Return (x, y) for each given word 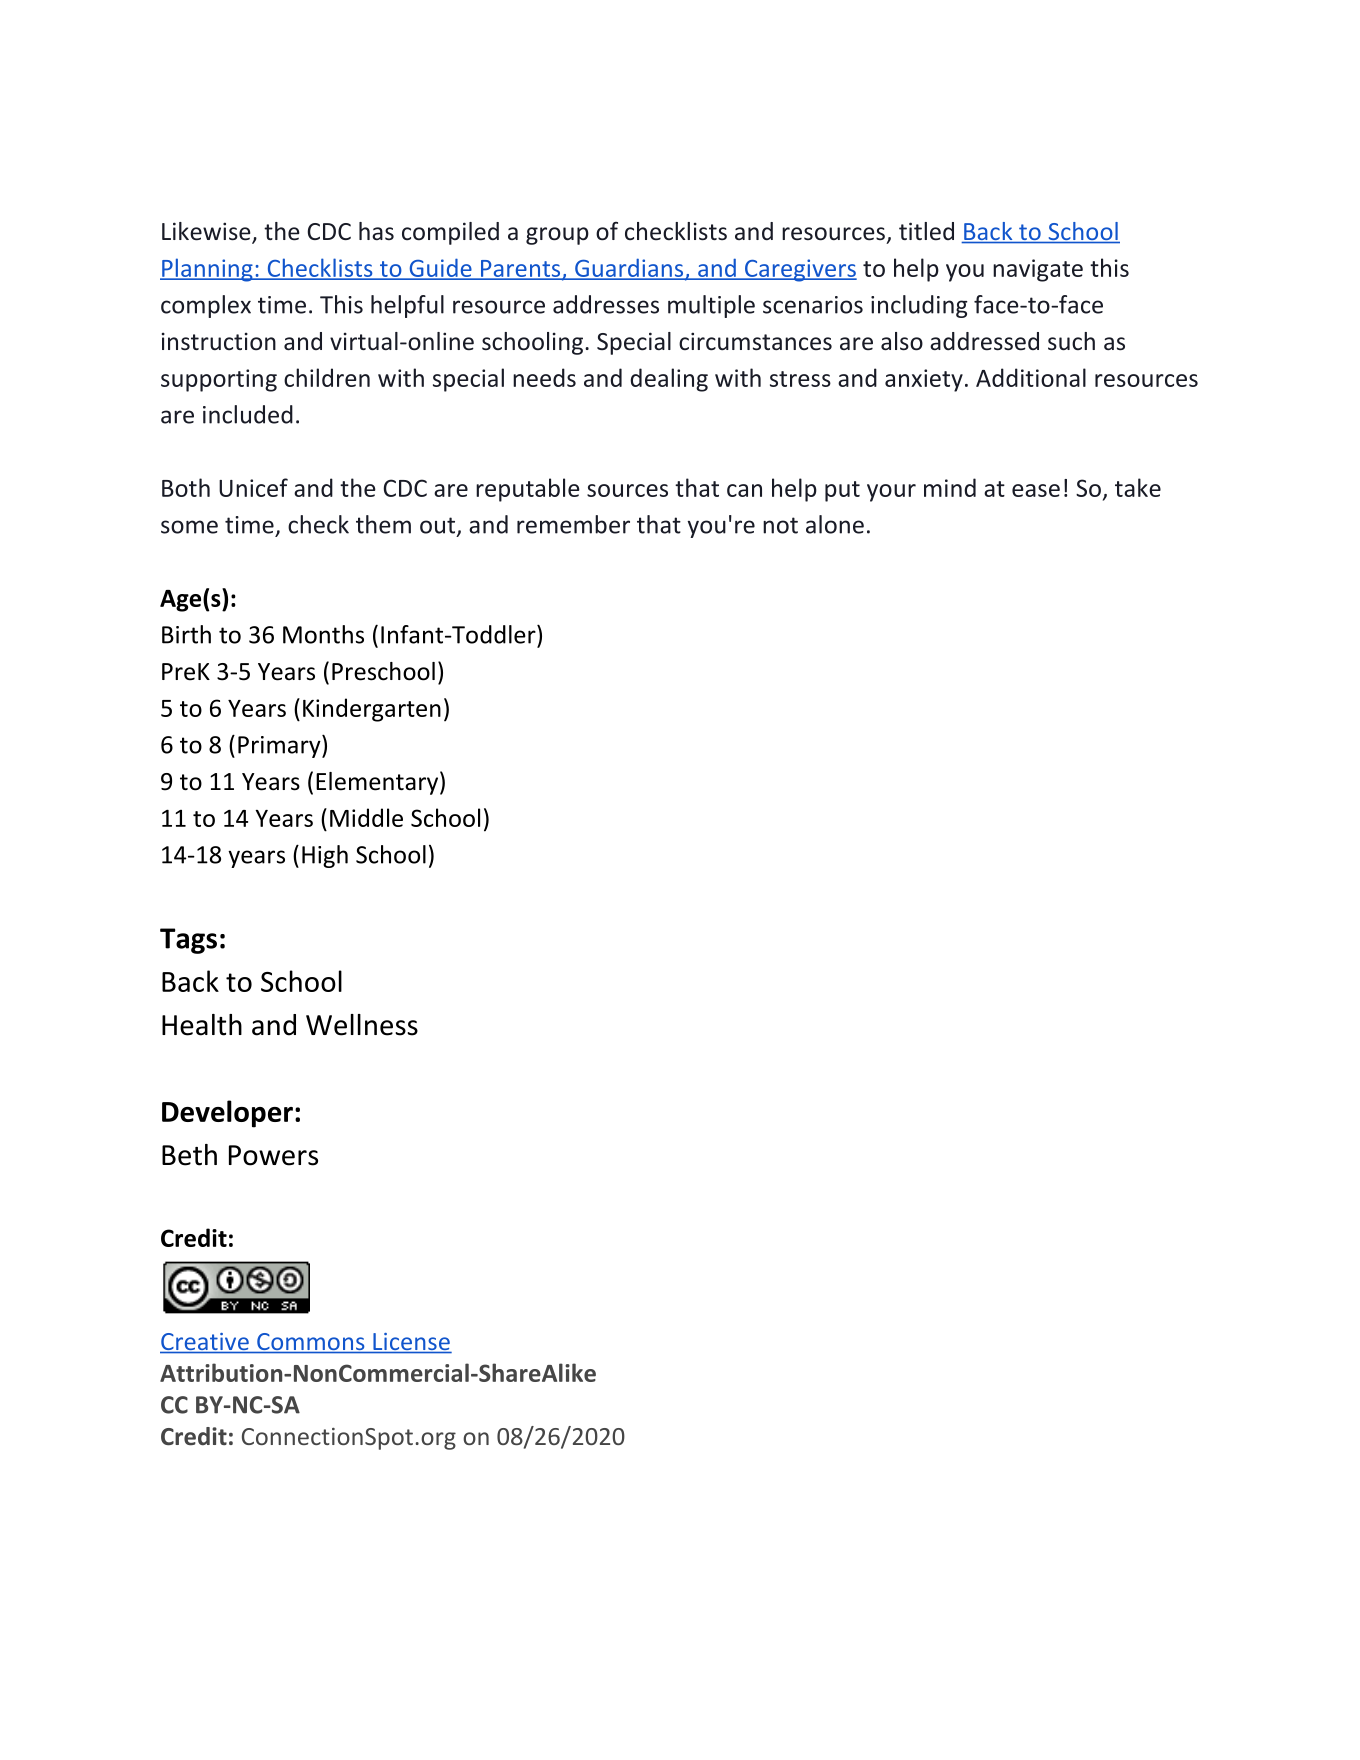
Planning (207, 270)
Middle (366, 817)
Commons (311, 1343)
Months (323, 634)
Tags (188, 941)
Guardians (628, 268)
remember (573, 524)
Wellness (362, 1025)
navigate (1038, 270)
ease (1036, 490)
